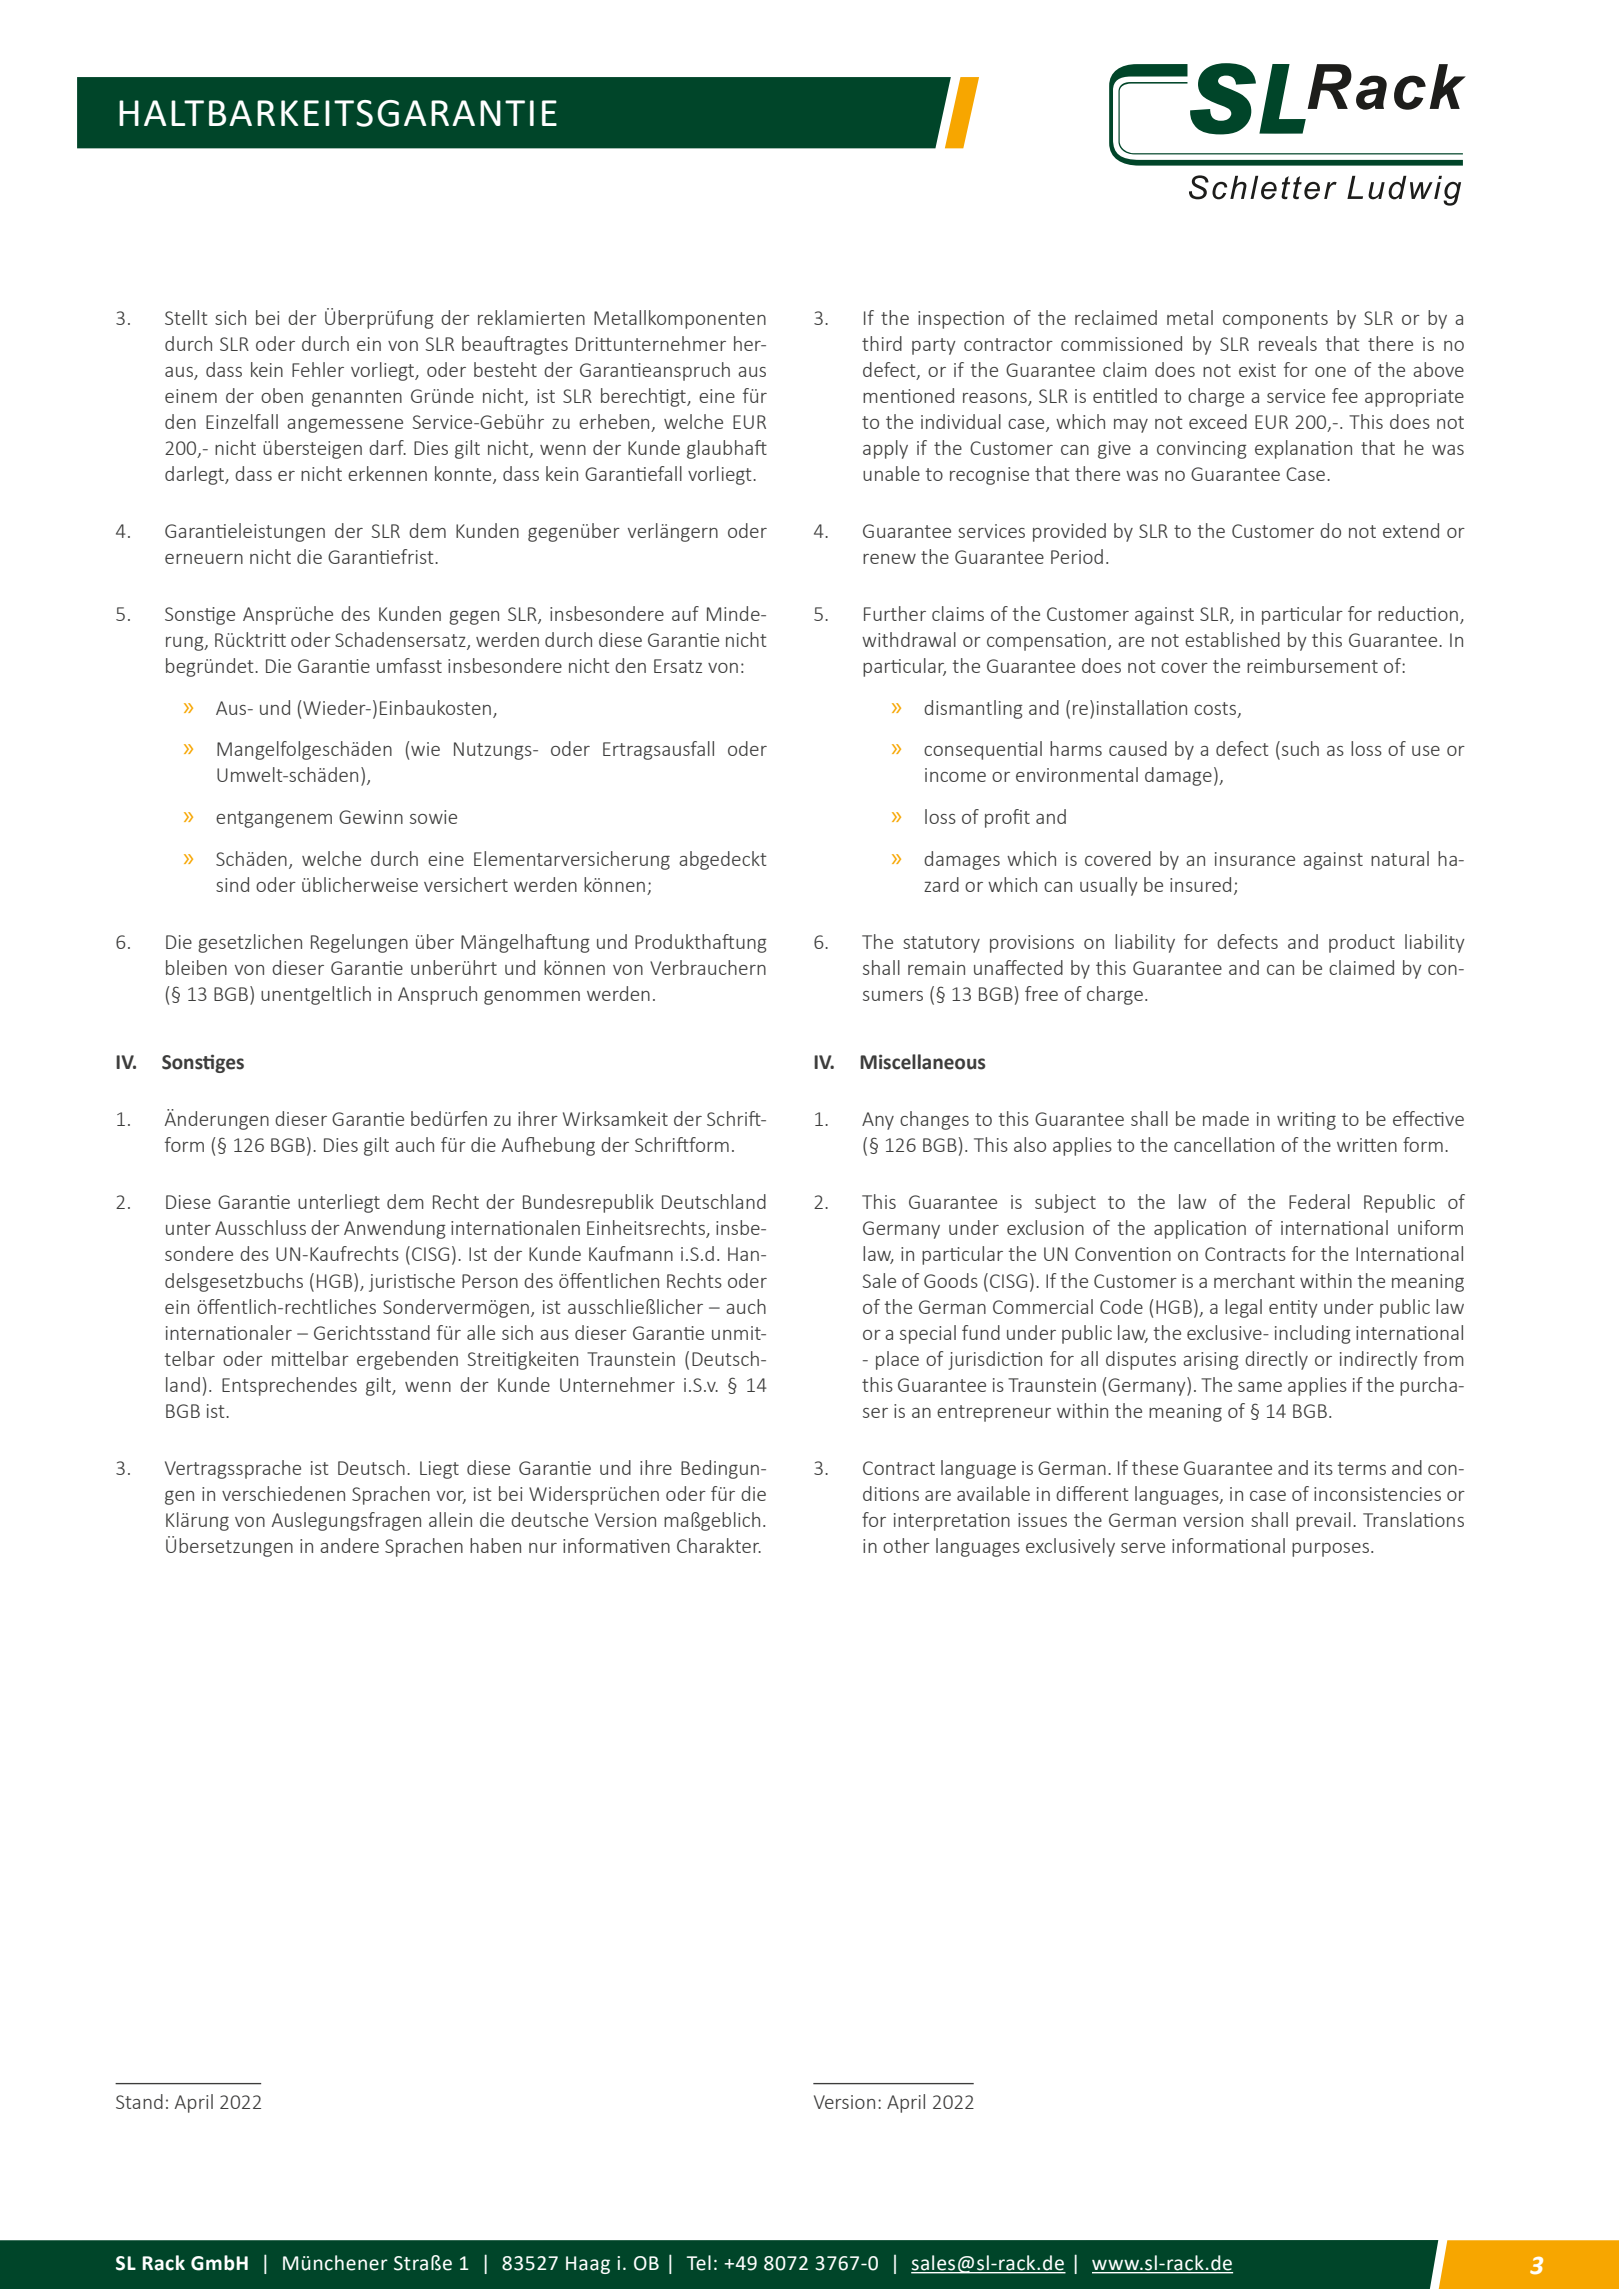  What do you see at coordinates (882, 343) in the page?
I see `third` at bounding box center [882, 343].
